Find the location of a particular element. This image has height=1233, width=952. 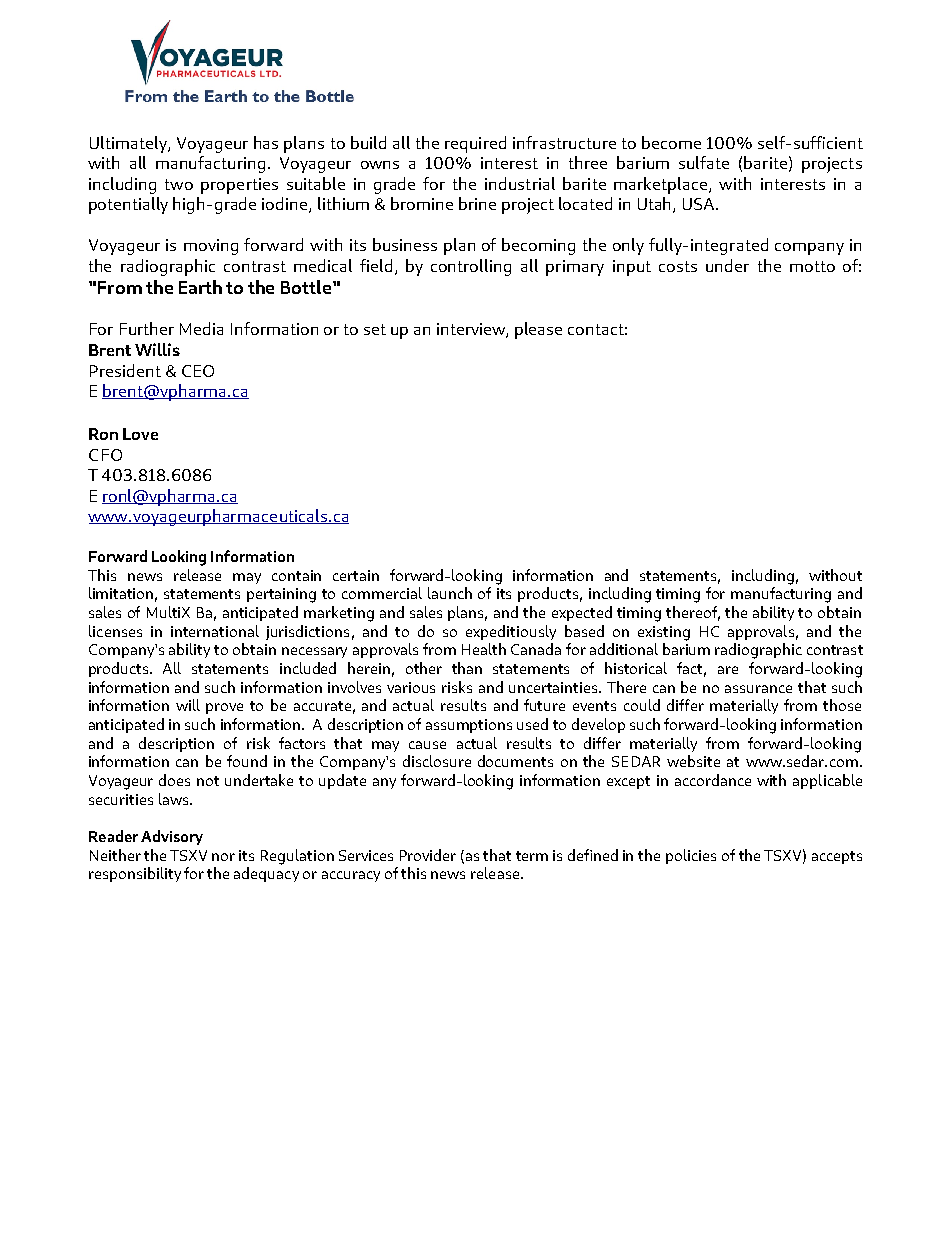

sulfate is located at coordinates (704, 162).
